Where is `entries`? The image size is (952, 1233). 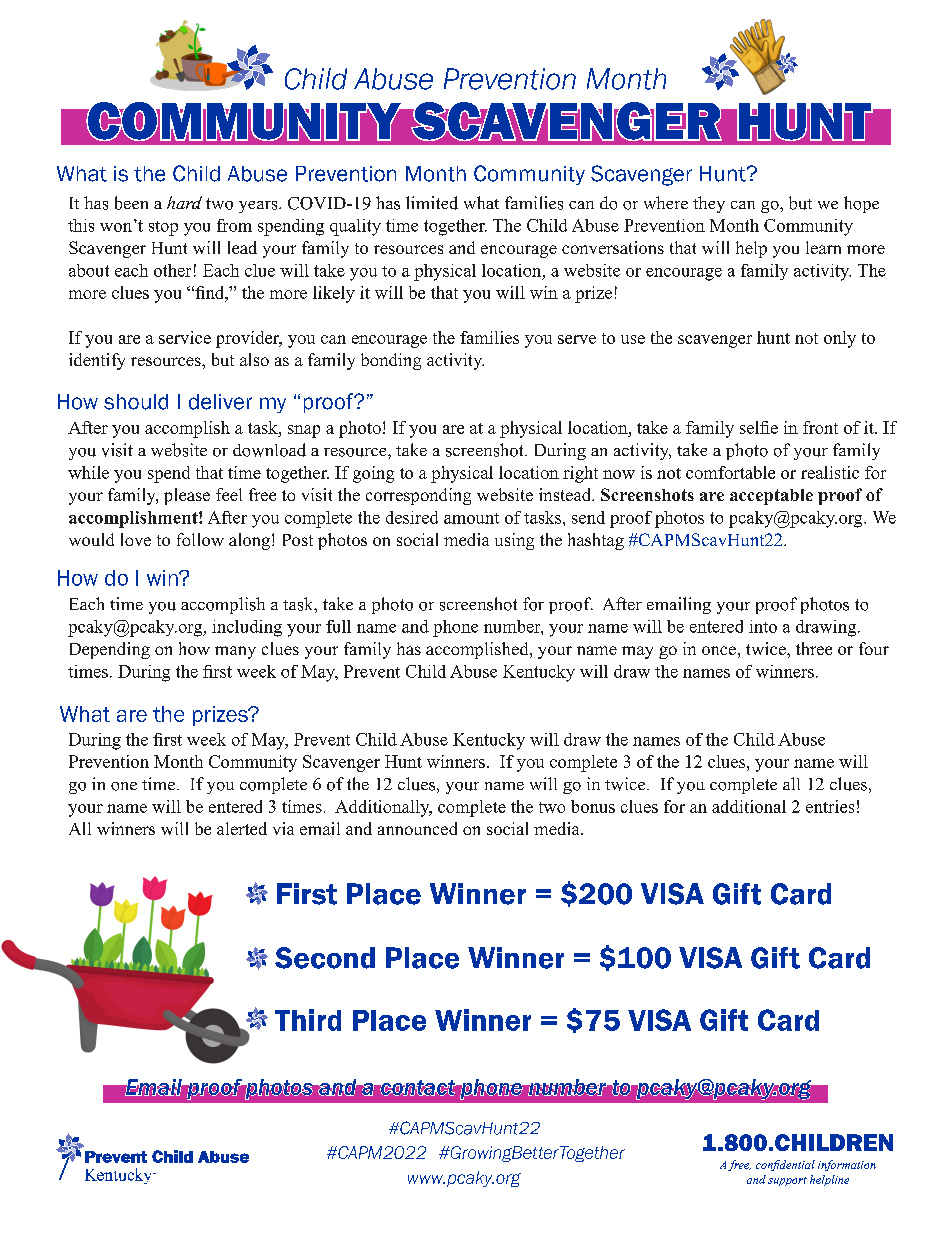
entries is located at coordinates (830, 806).
